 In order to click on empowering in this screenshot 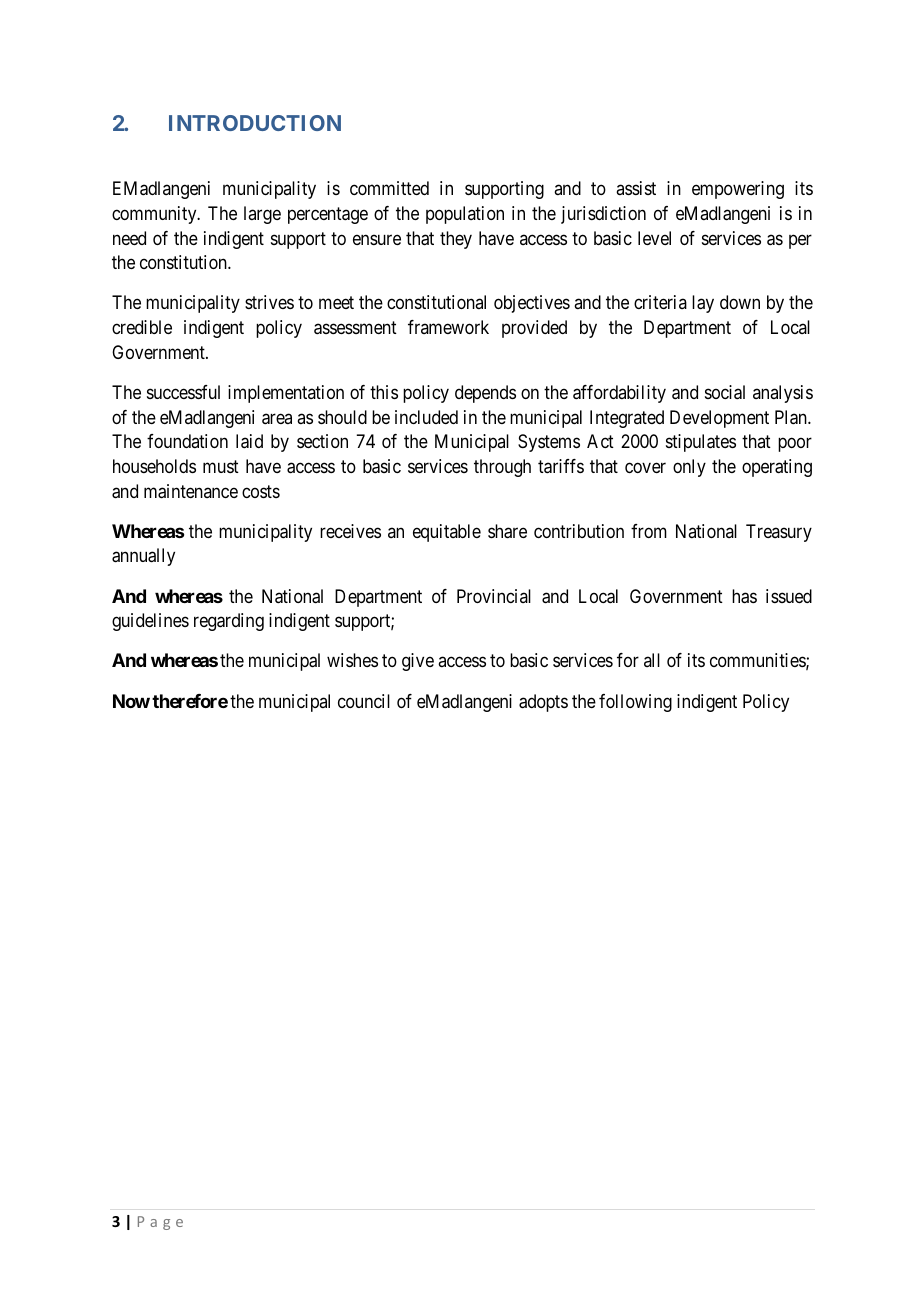, I will do `click(738, 190)`.
